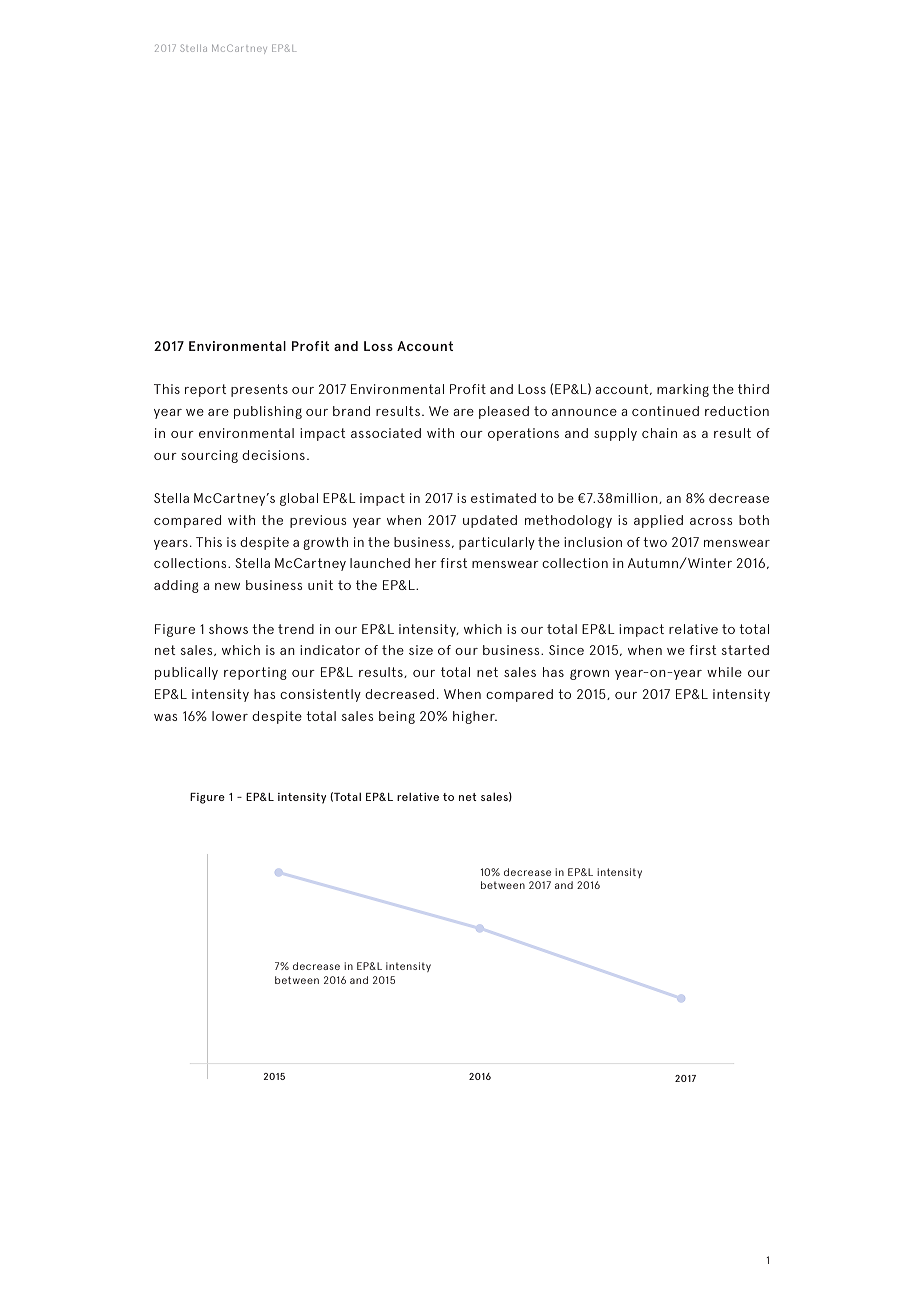 The height and width of the image is (1308, 924). Describe the element at coordinates (683, 390) in the image. I see `marking` at that location.
